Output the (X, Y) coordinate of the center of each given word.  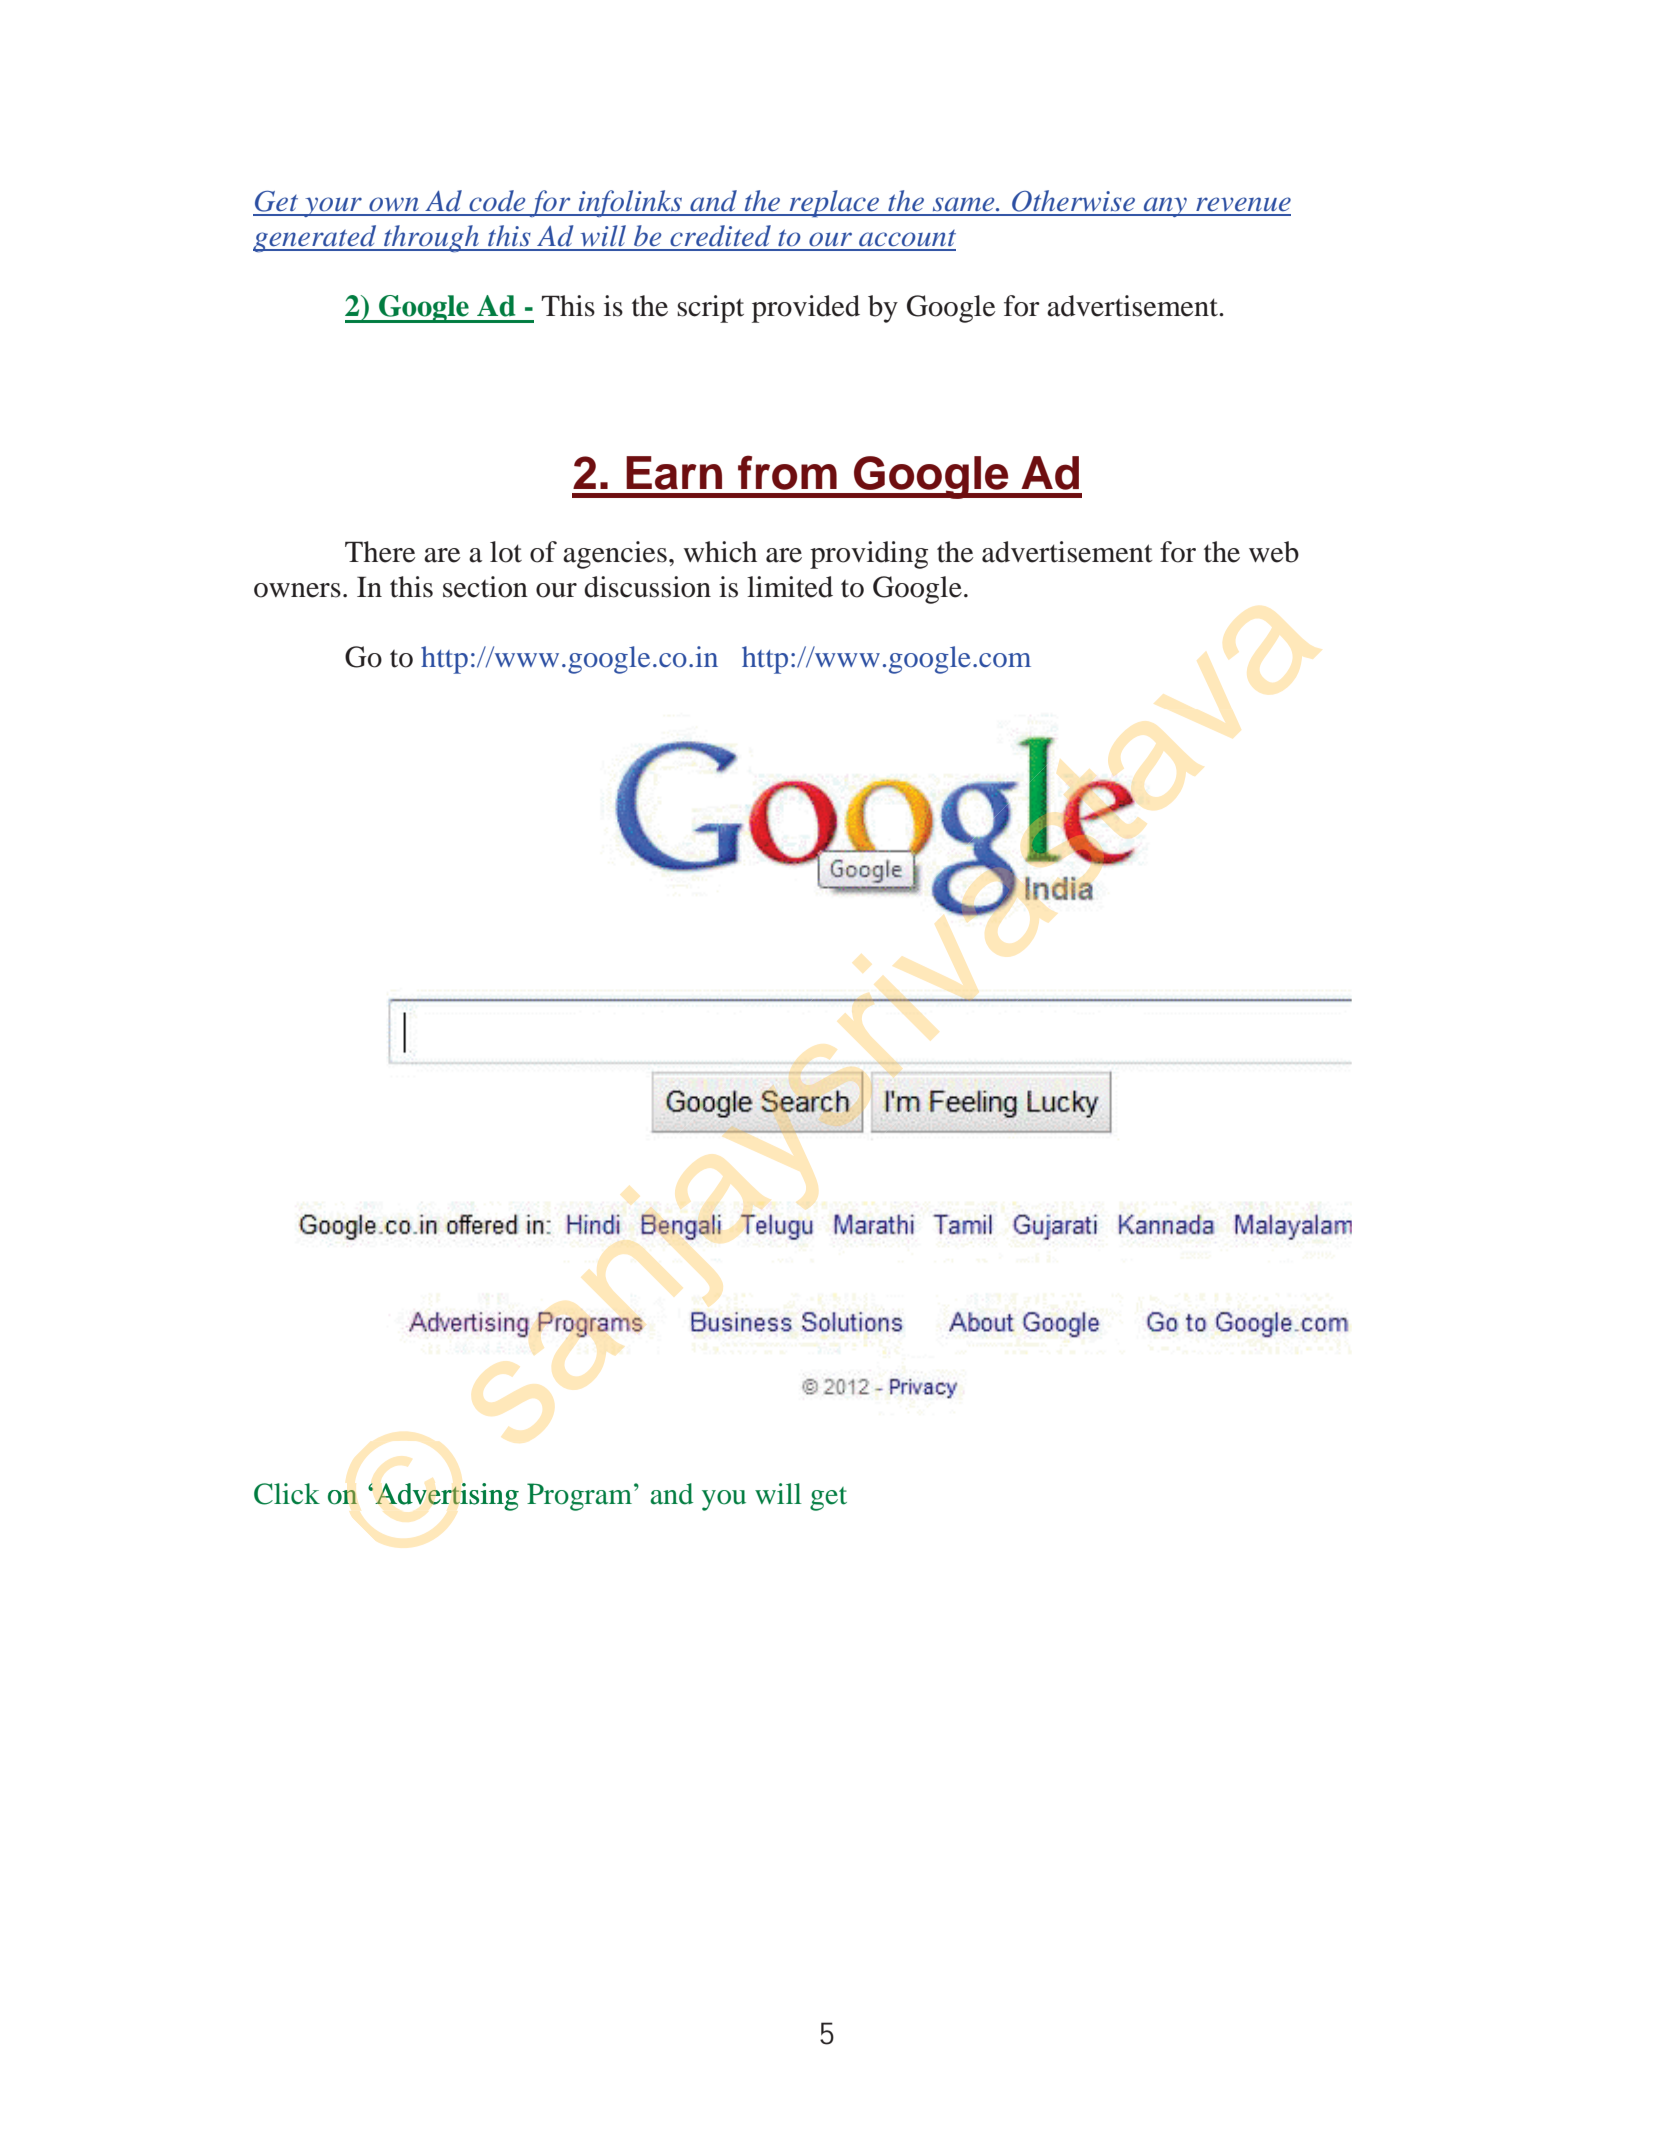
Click (287, 1494)
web (1274, 552)
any (1165, 207)
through (431, 238)
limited (790, 587)
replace (834, 203)
